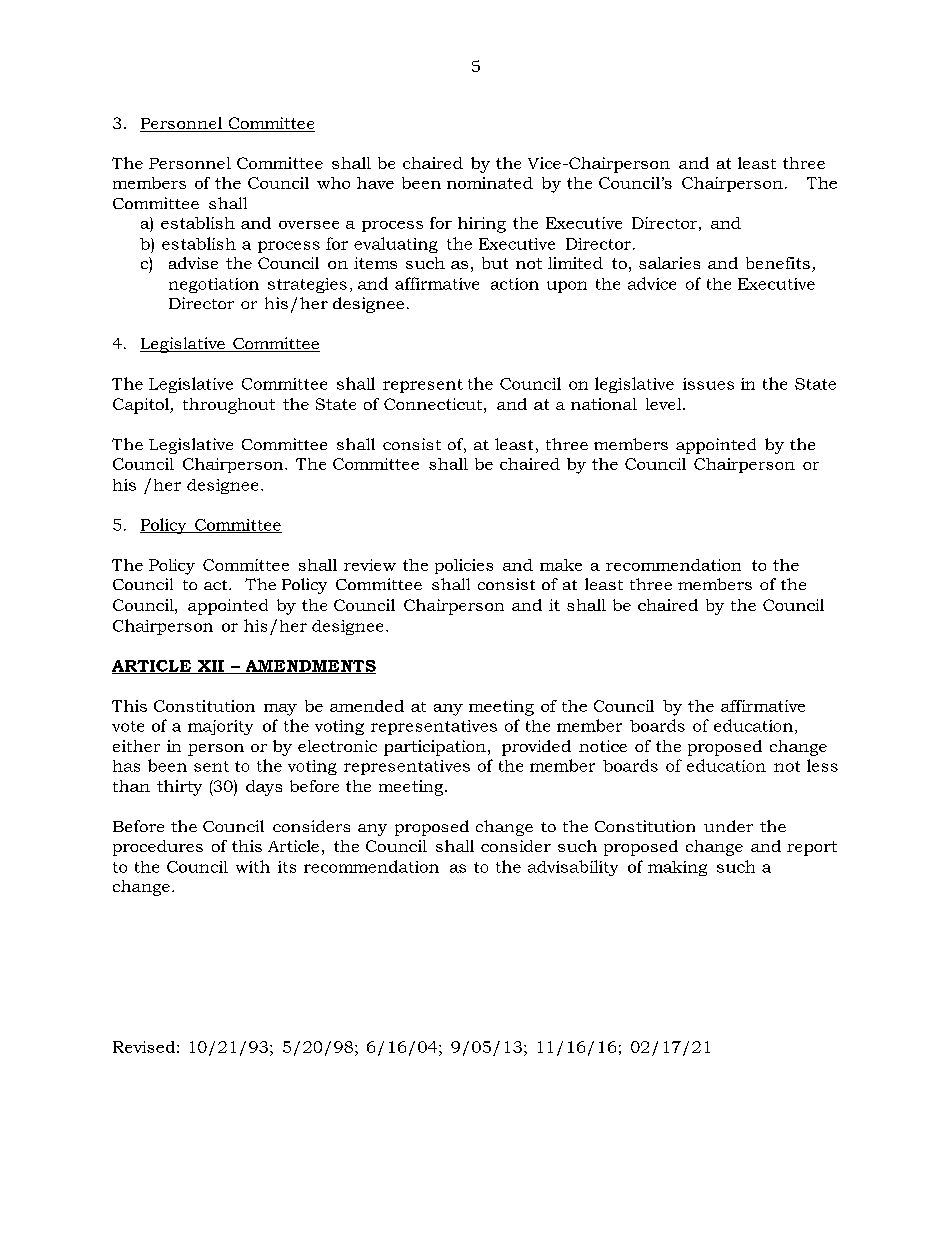 The image size is (952, 1233). Describe the element at coordinates (464, 566) in the page. I see `policies` at that location.
